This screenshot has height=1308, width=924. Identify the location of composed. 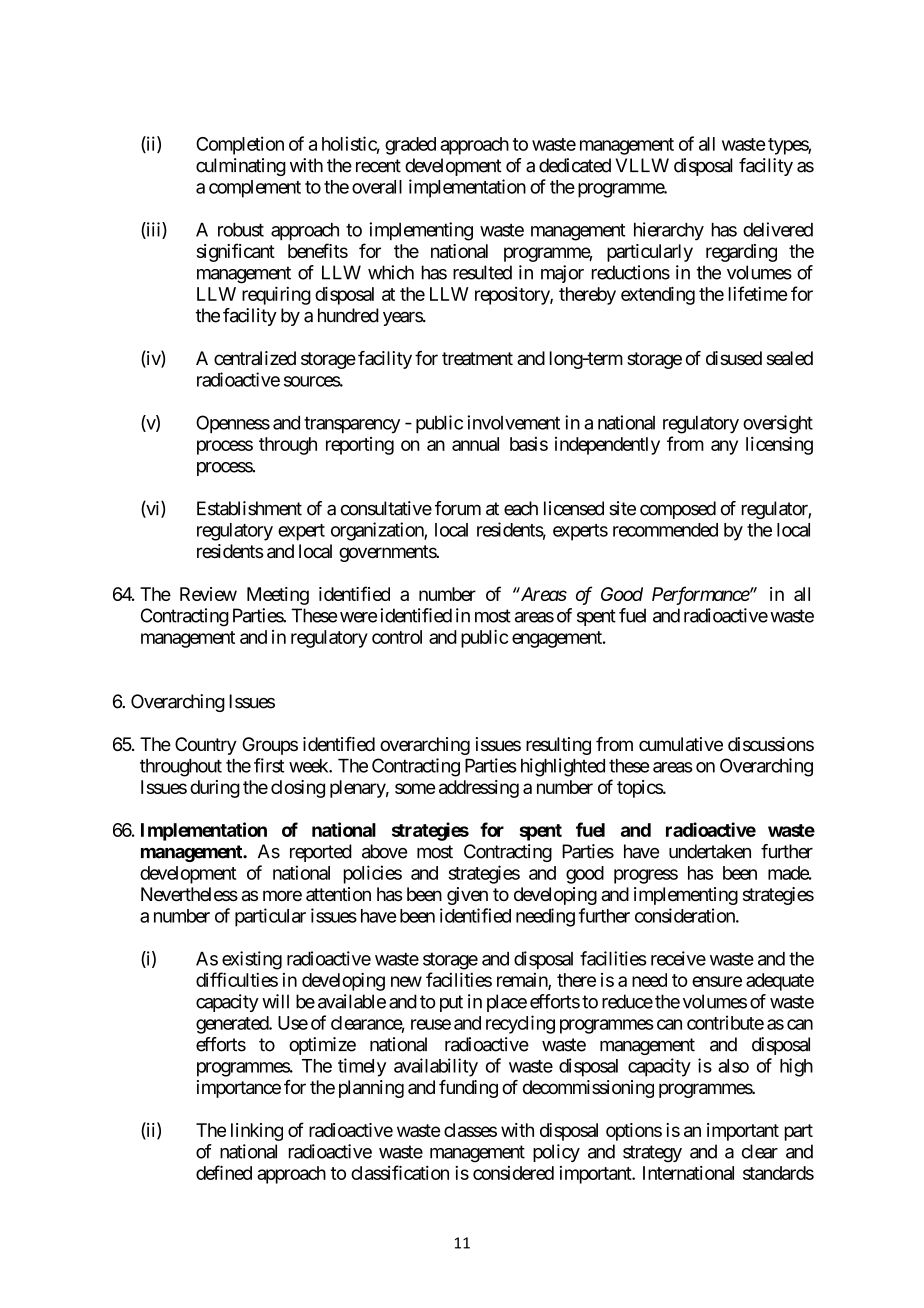
(678, 510).
